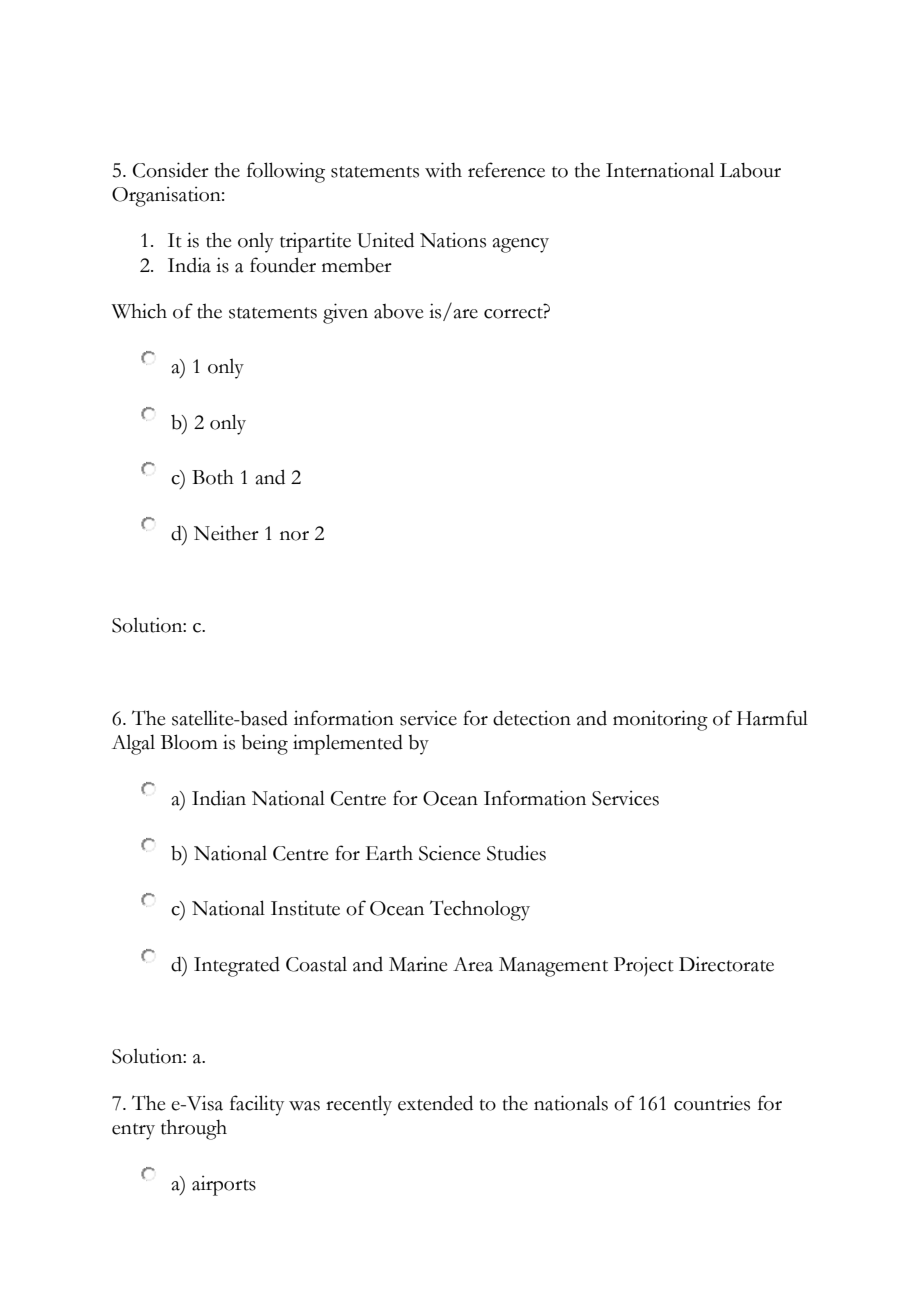 The image size is (924, 1308). I want to click on Consider, so click(171, 170).
